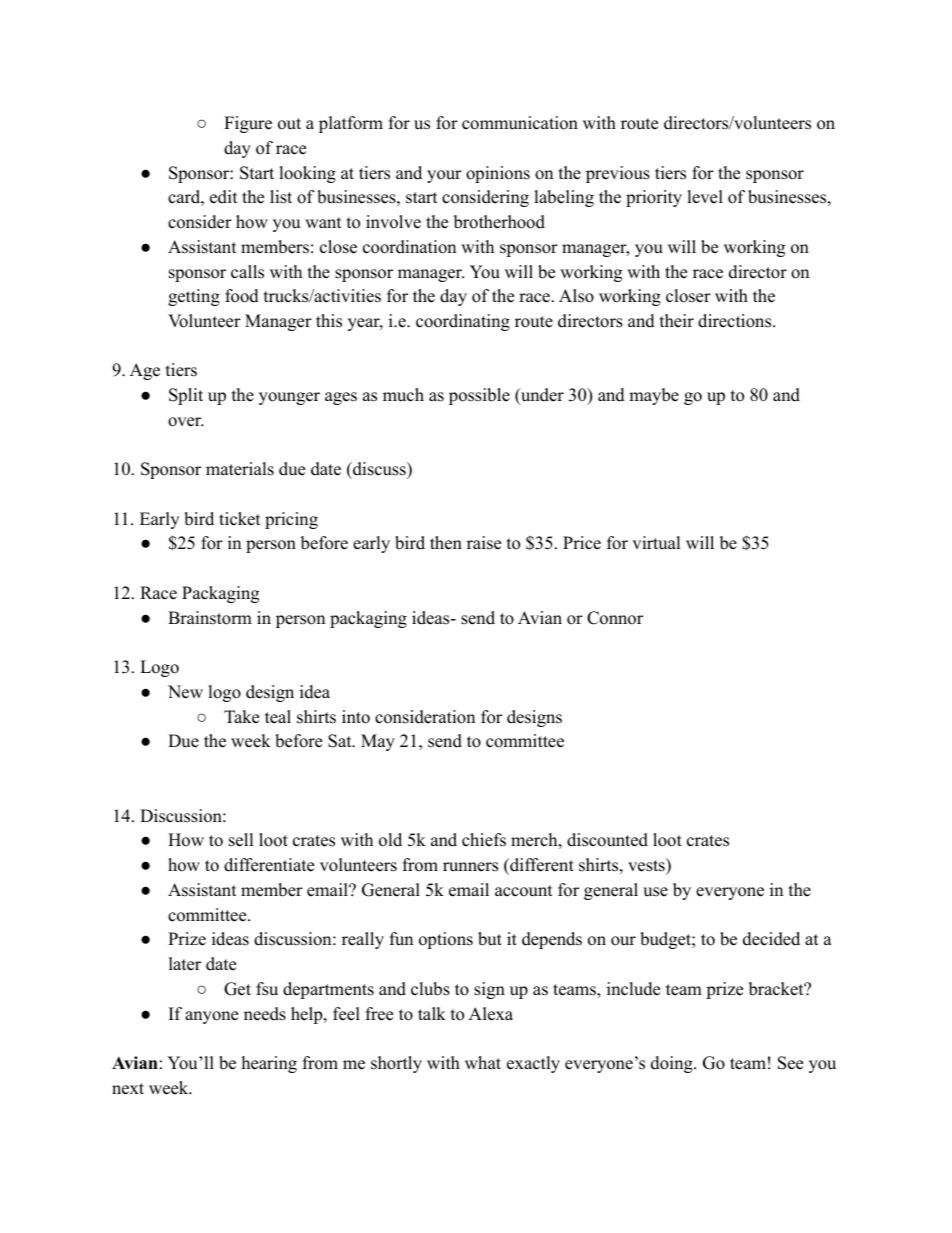  What do you see at coordinates (210, 618) in the page?
I see `Brainstorm` at bounding box center [210, 618].
